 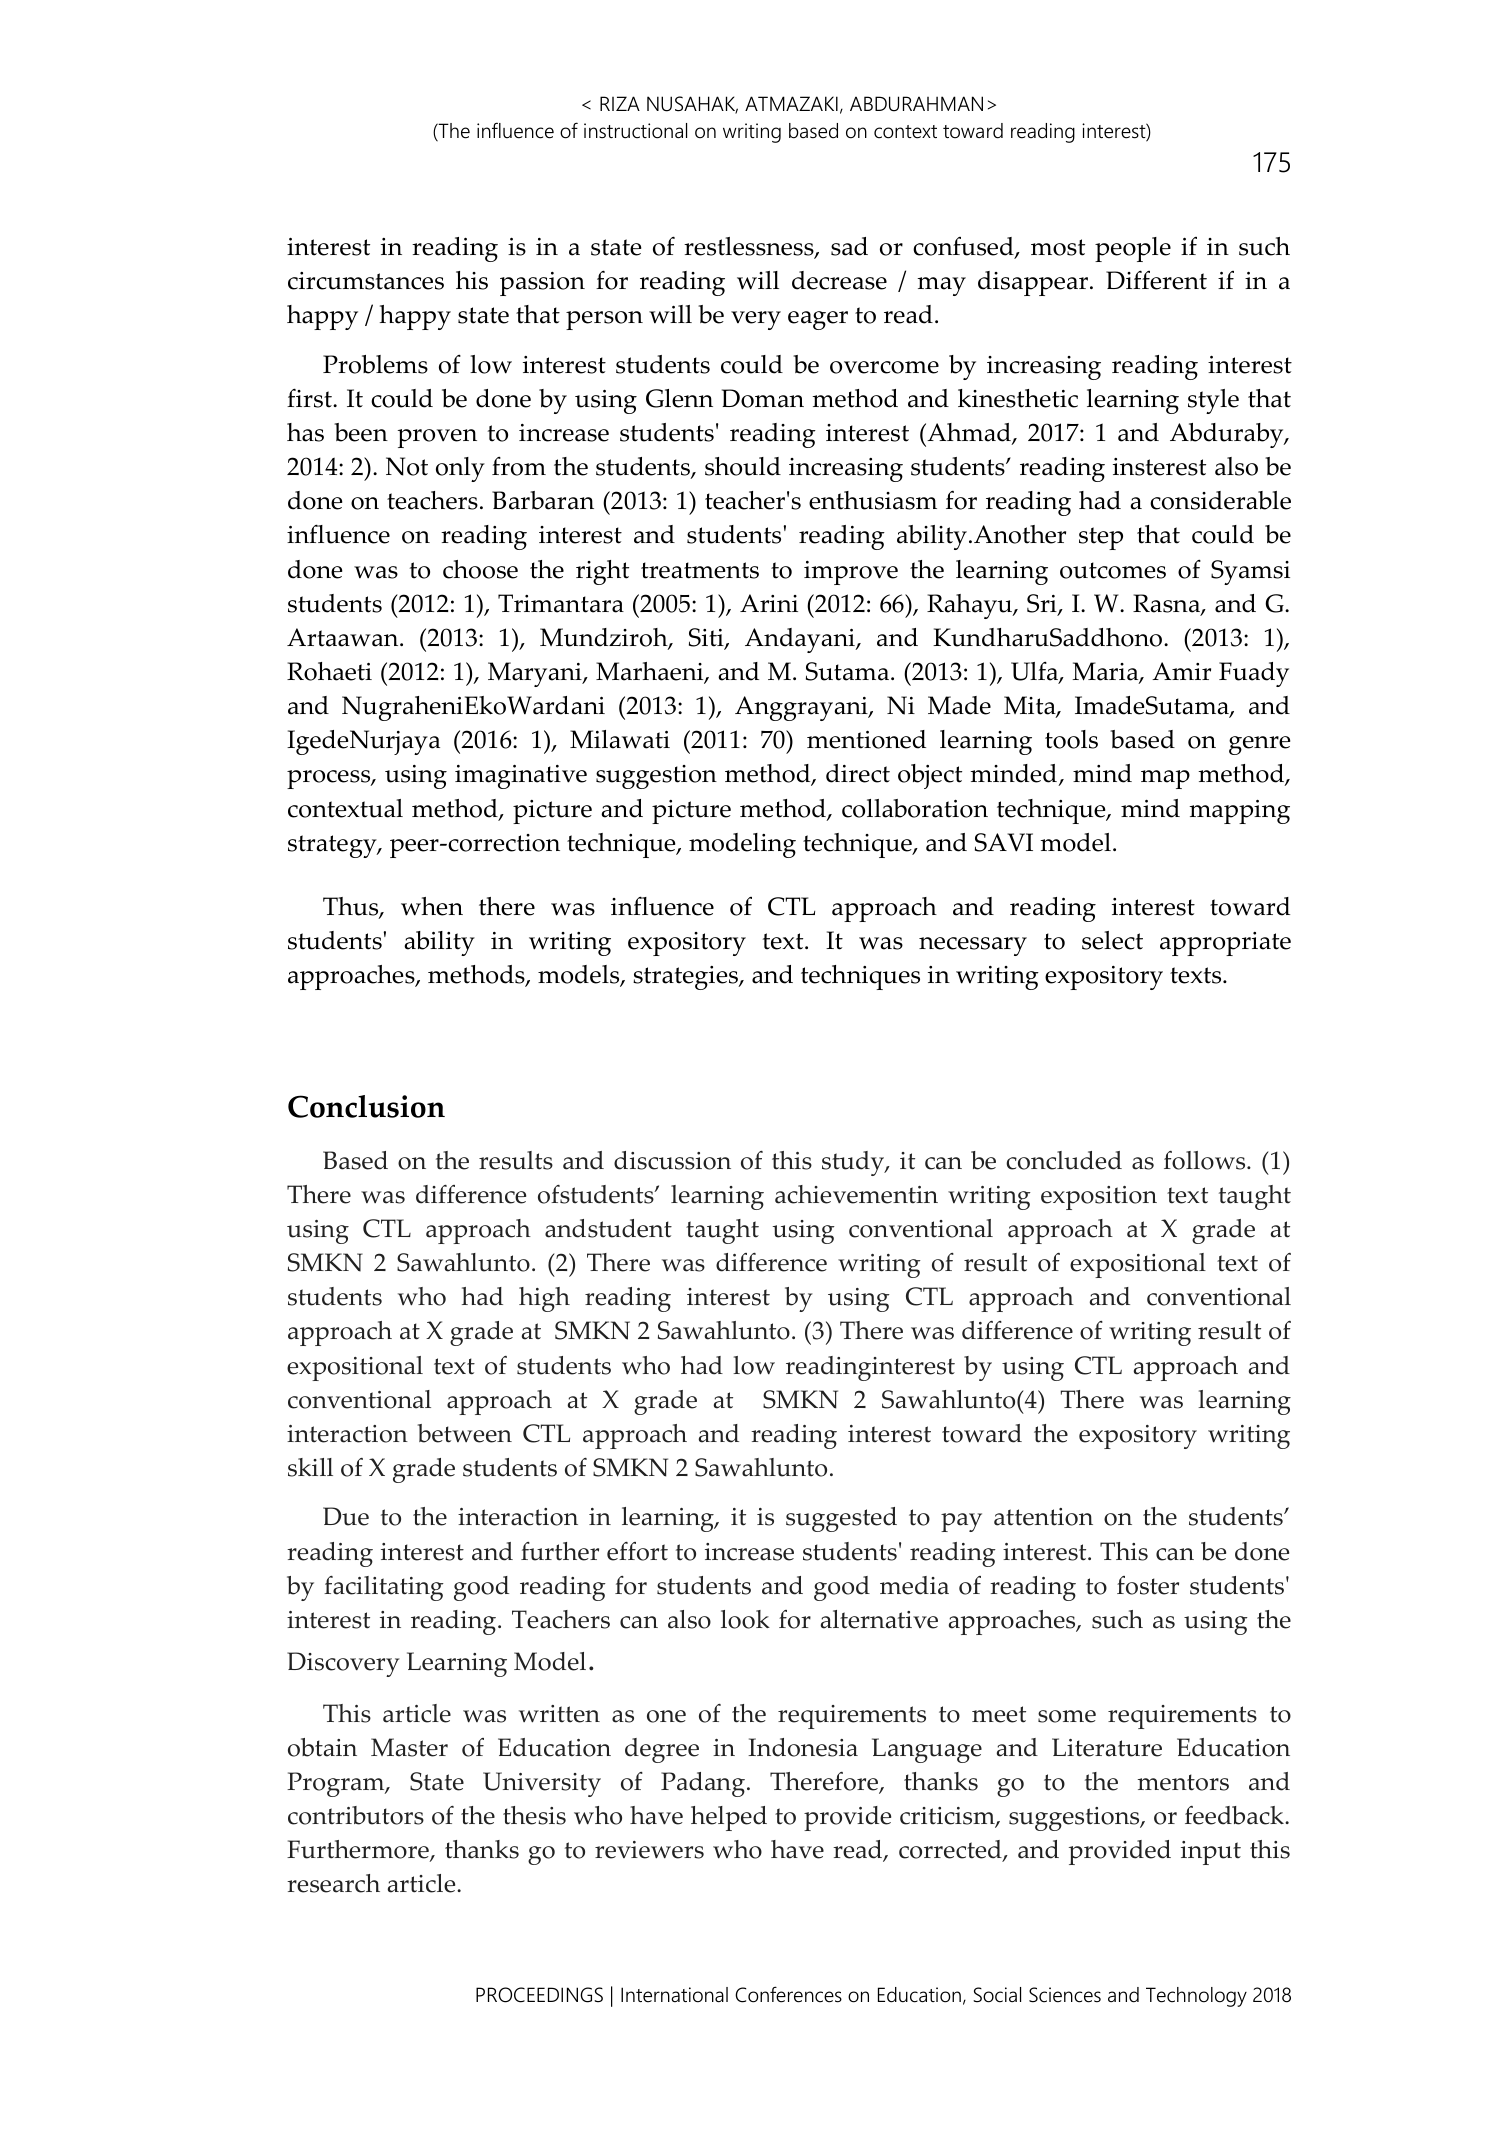 What do you see at coordinates (366, 1106) in the screenshot?
I see `Conclusion` at bounding box center [366, 1106].
